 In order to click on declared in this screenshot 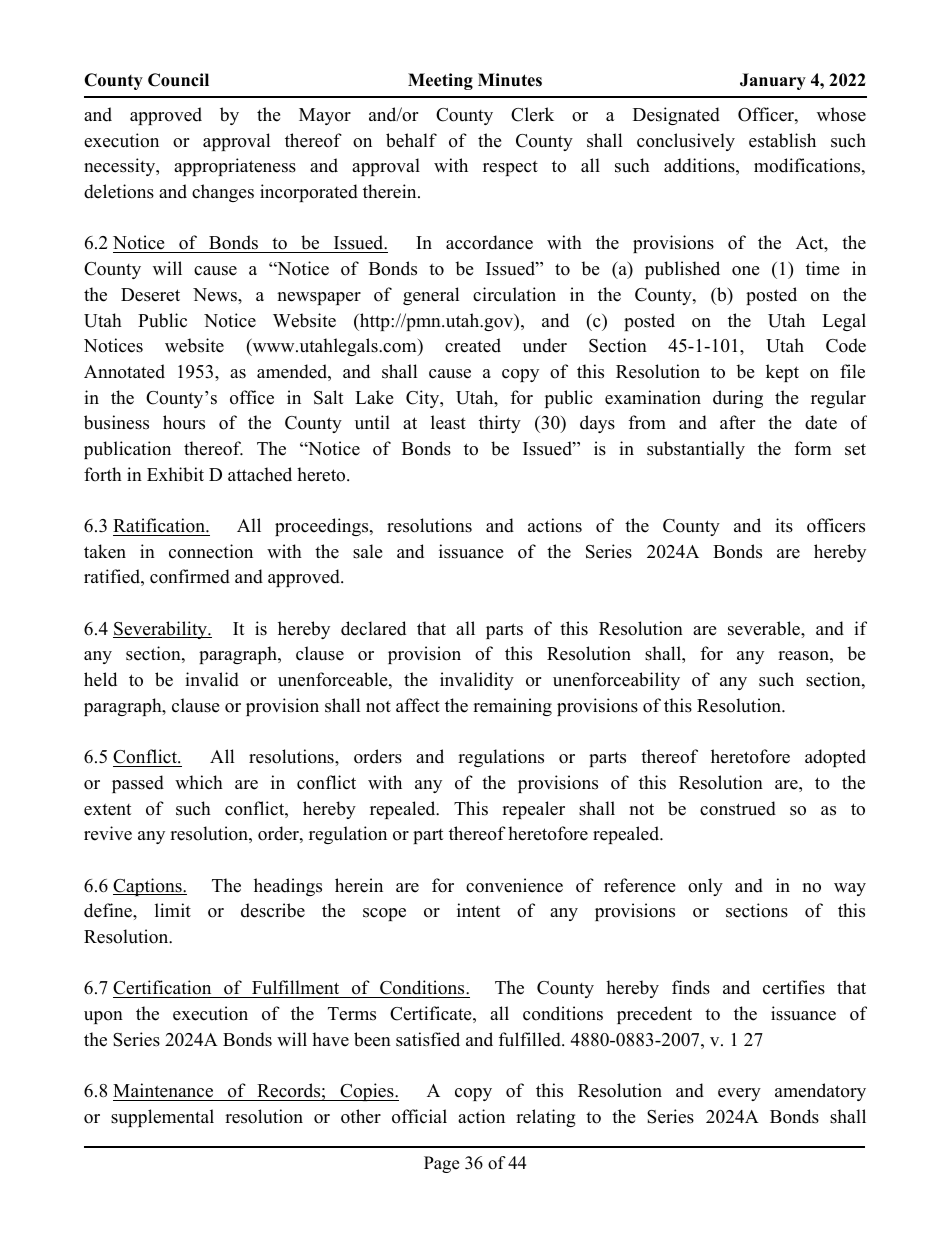, I will do `click(373, 628)`.
